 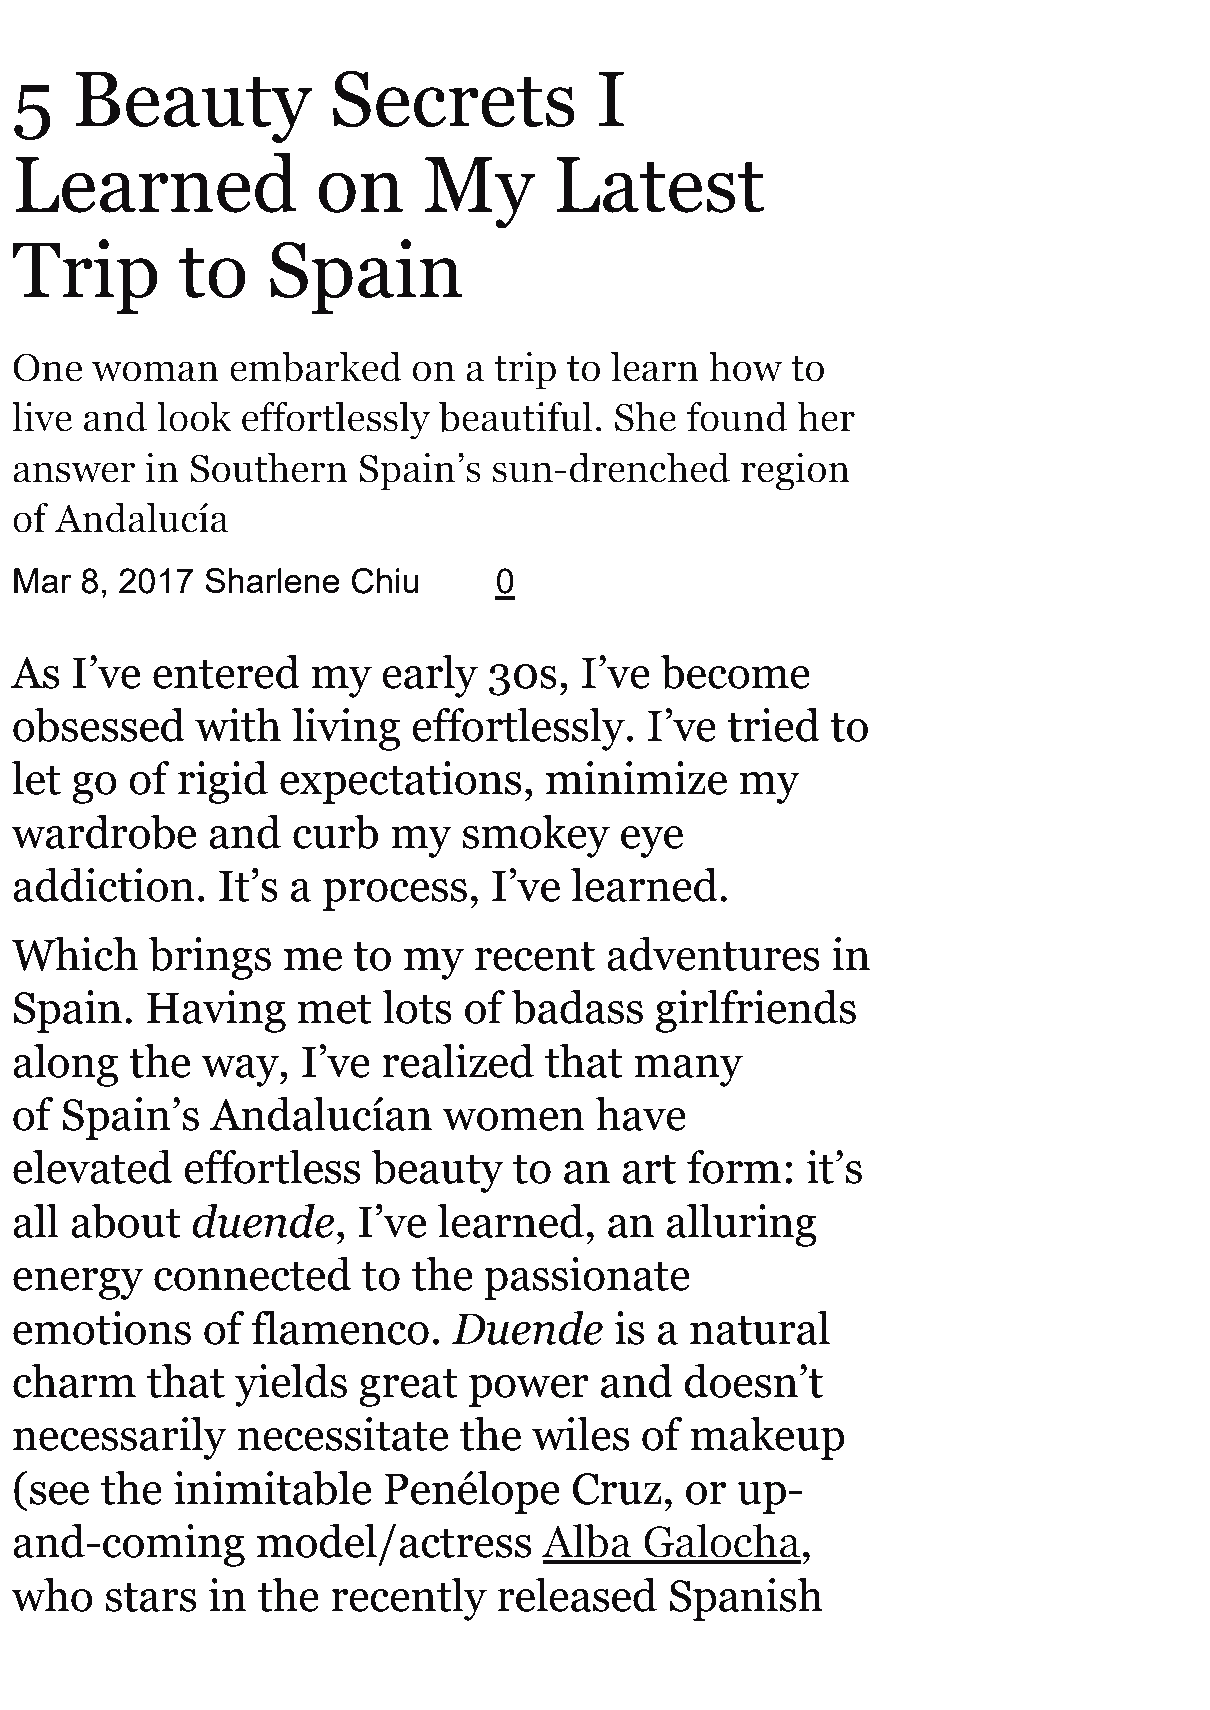 What do you see at coordinates (74, 472) in the page?
I see `answer` at bounding box center [74, 472].
